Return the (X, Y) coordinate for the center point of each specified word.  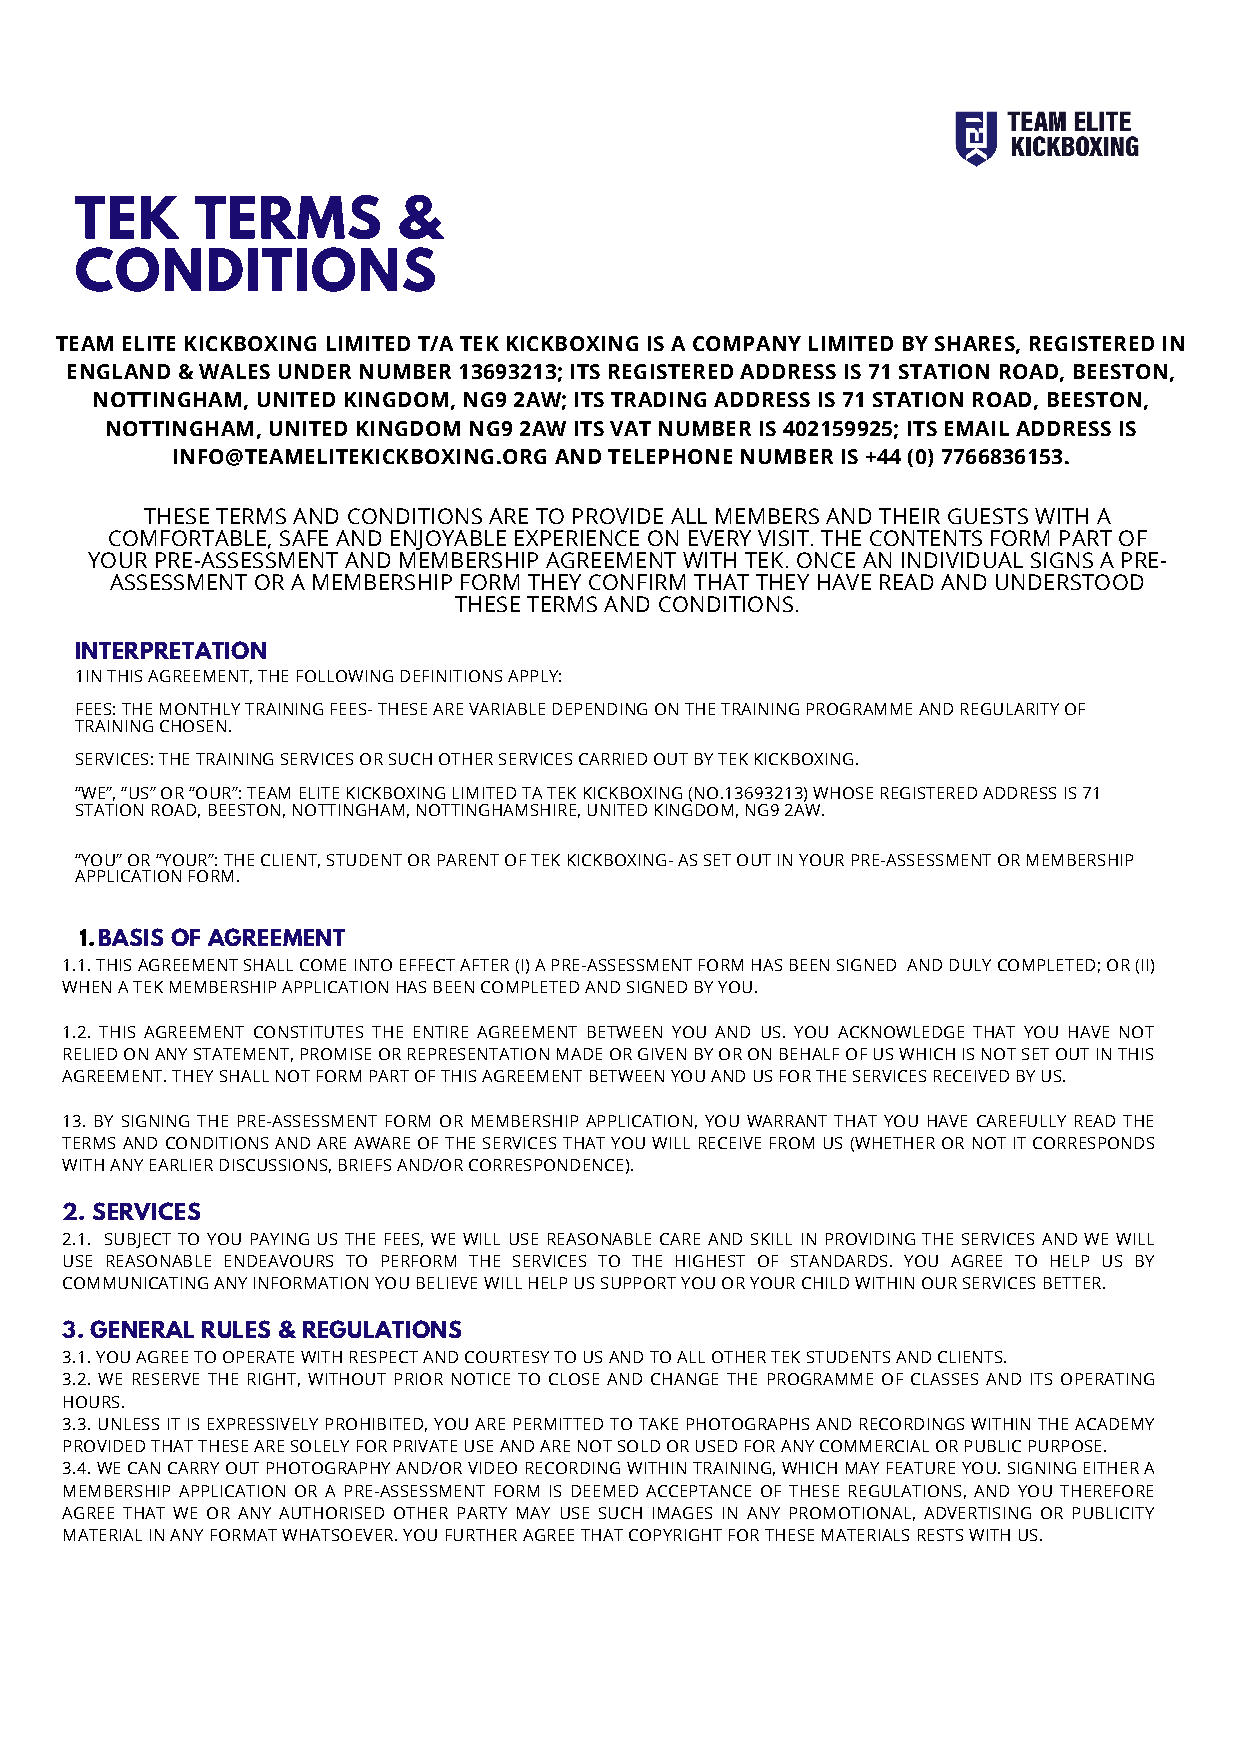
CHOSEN (193, 726)
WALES (234, 371)
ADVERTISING (977, 1513)
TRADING (658, 399)
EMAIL (977, 428)
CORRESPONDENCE (546, 1165)
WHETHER (894, 1144)
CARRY (193, 1468)
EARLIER (181, 1165)
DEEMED (605, 1491)
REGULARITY (1010, 709)
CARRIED (613, 759)
